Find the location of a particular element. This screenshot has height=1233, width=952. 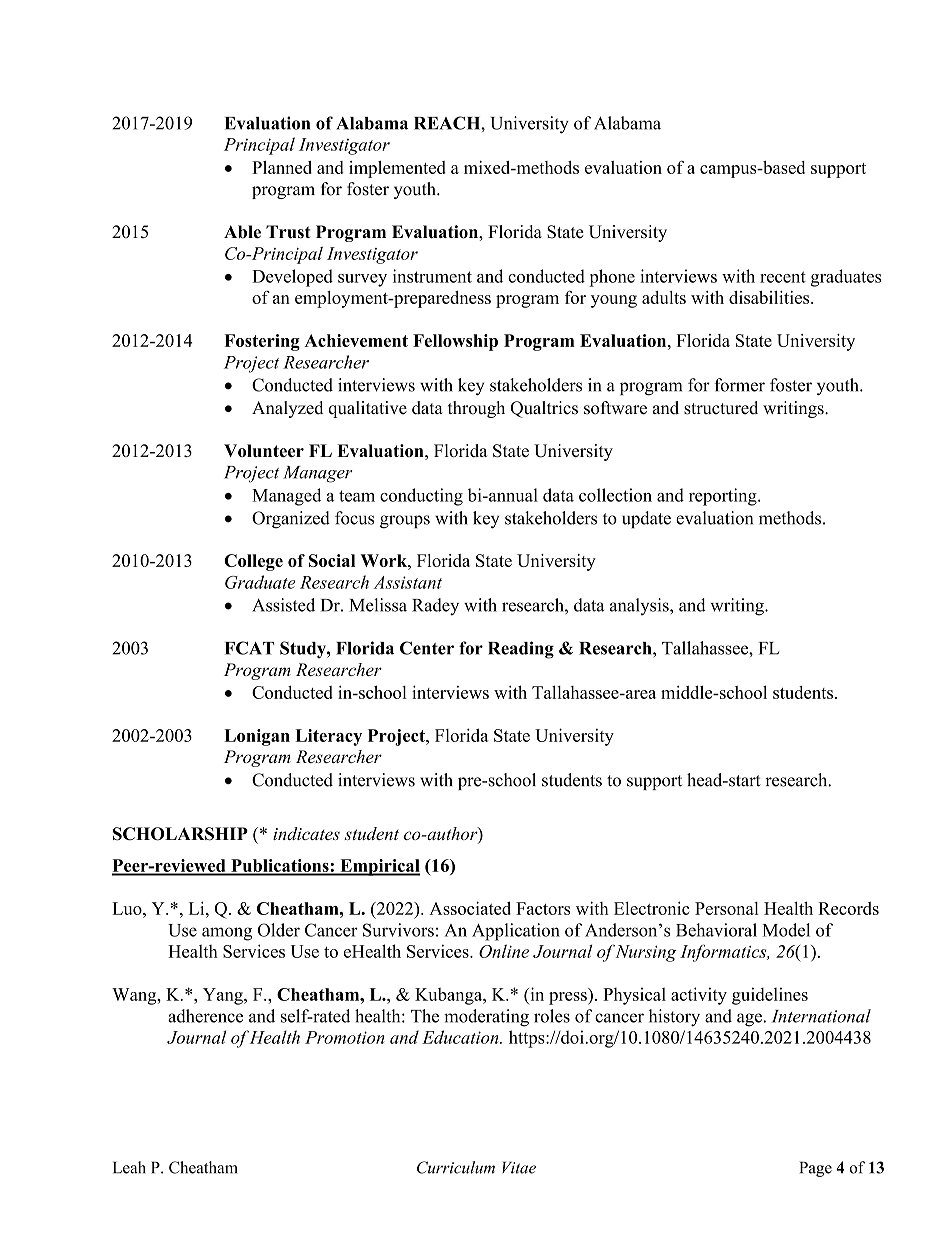

Assistant is located at coordinates (407, 582).
